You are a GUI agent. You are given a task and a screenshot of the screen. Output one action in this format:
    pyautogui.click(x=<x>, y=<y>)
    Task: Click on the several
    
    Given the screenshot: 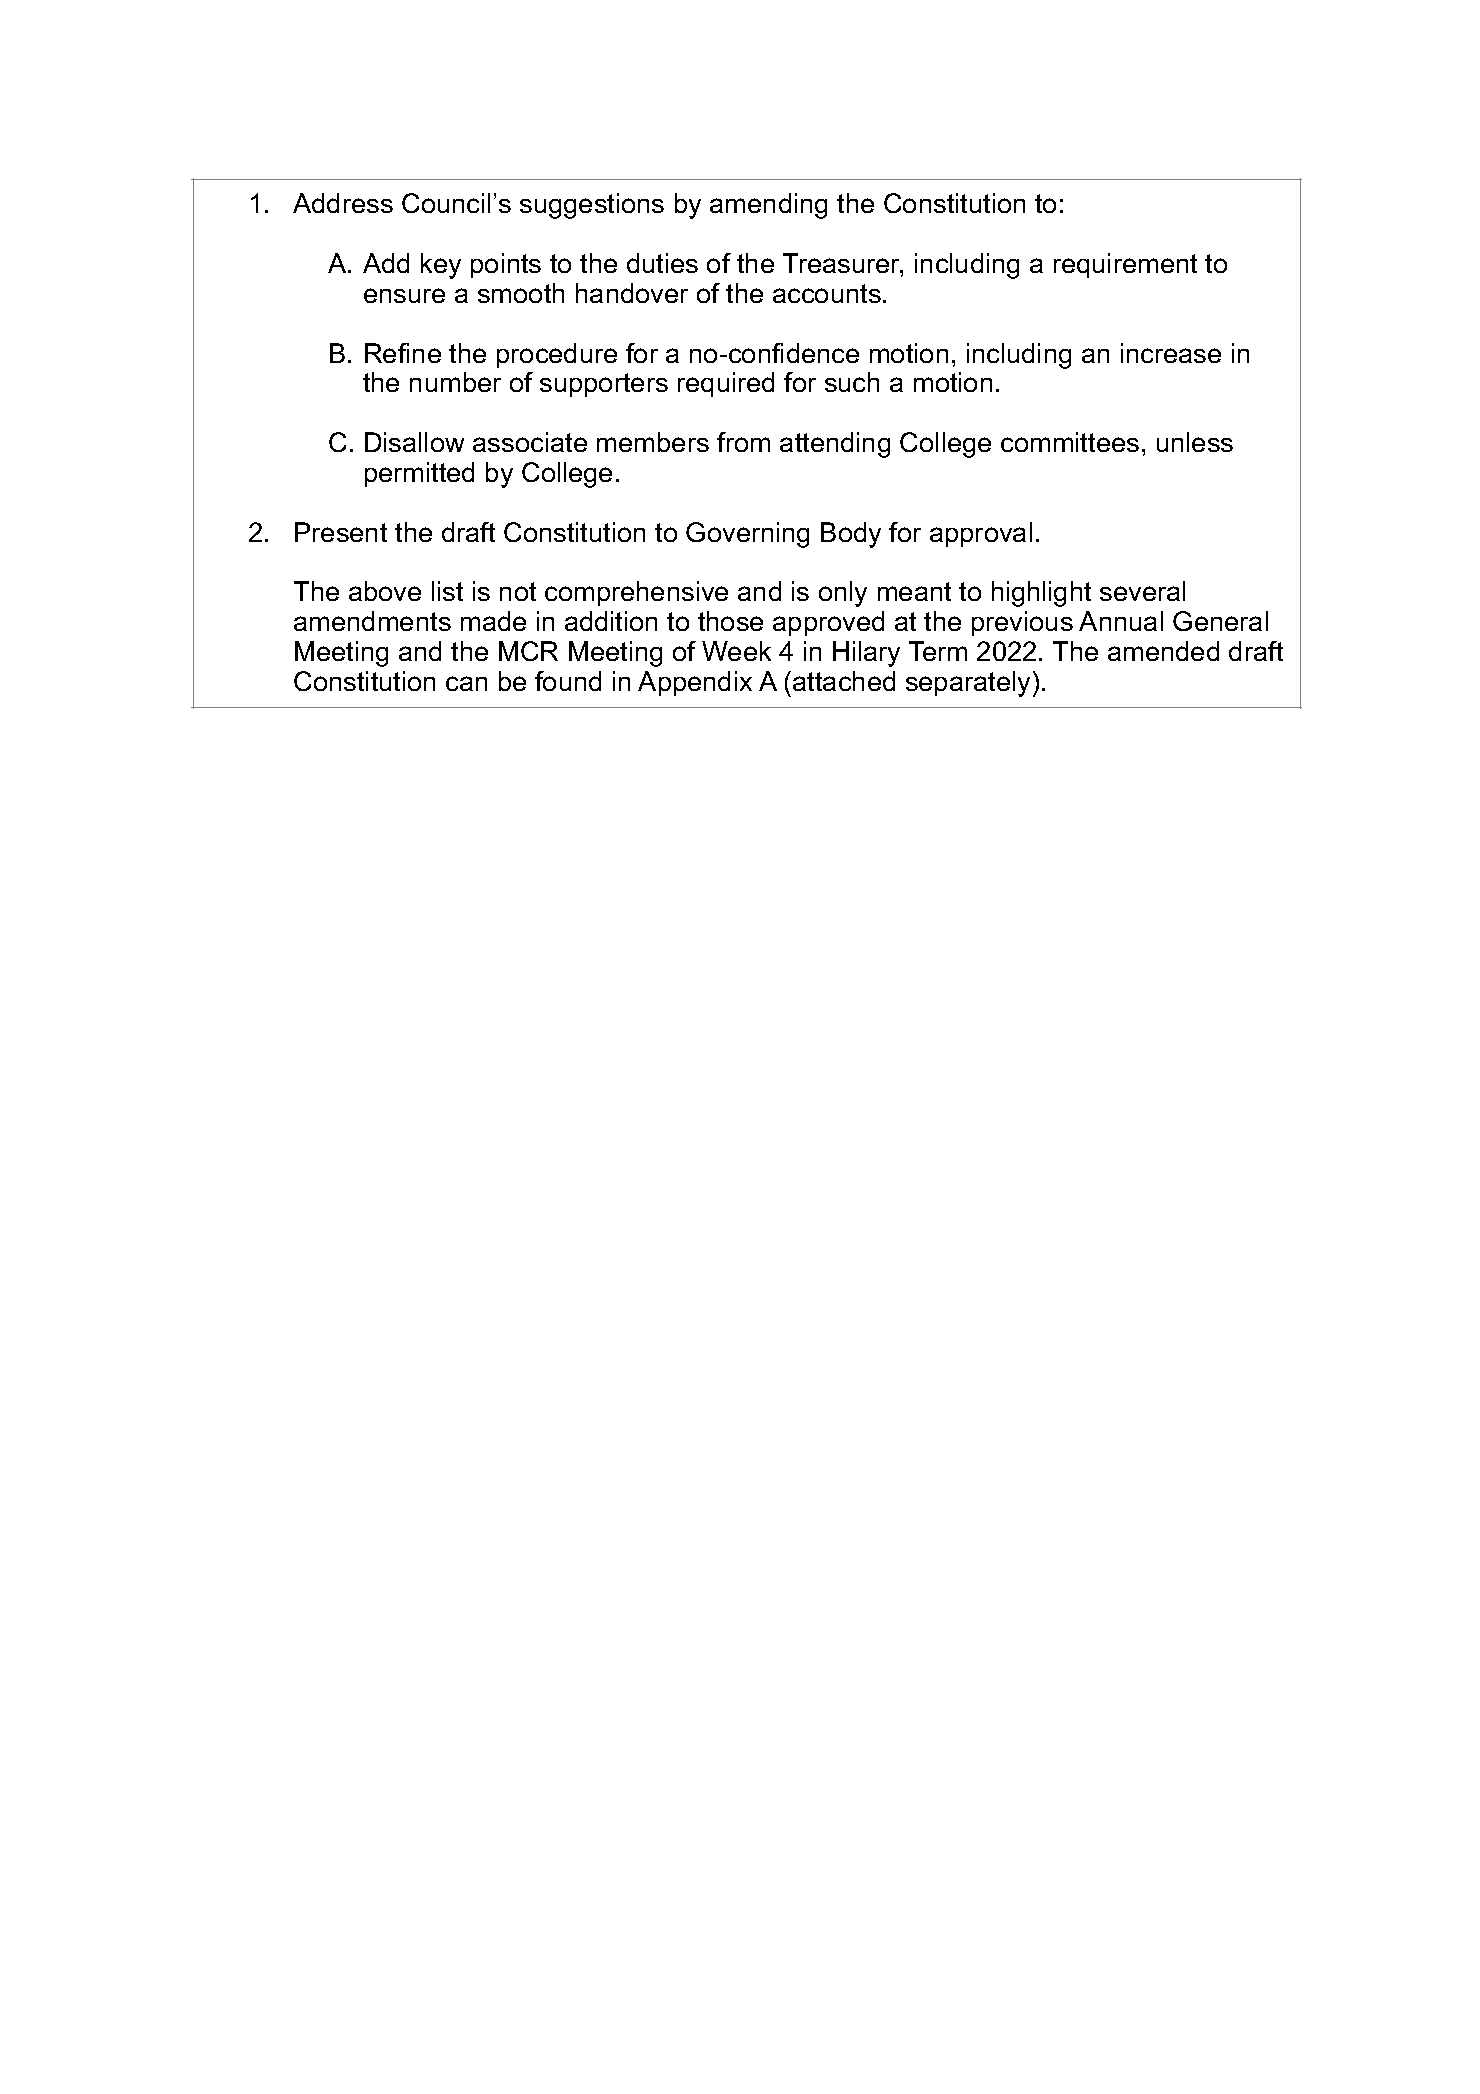 What is the action you would take?
    pyautogui.click(x=1142, y=591)
